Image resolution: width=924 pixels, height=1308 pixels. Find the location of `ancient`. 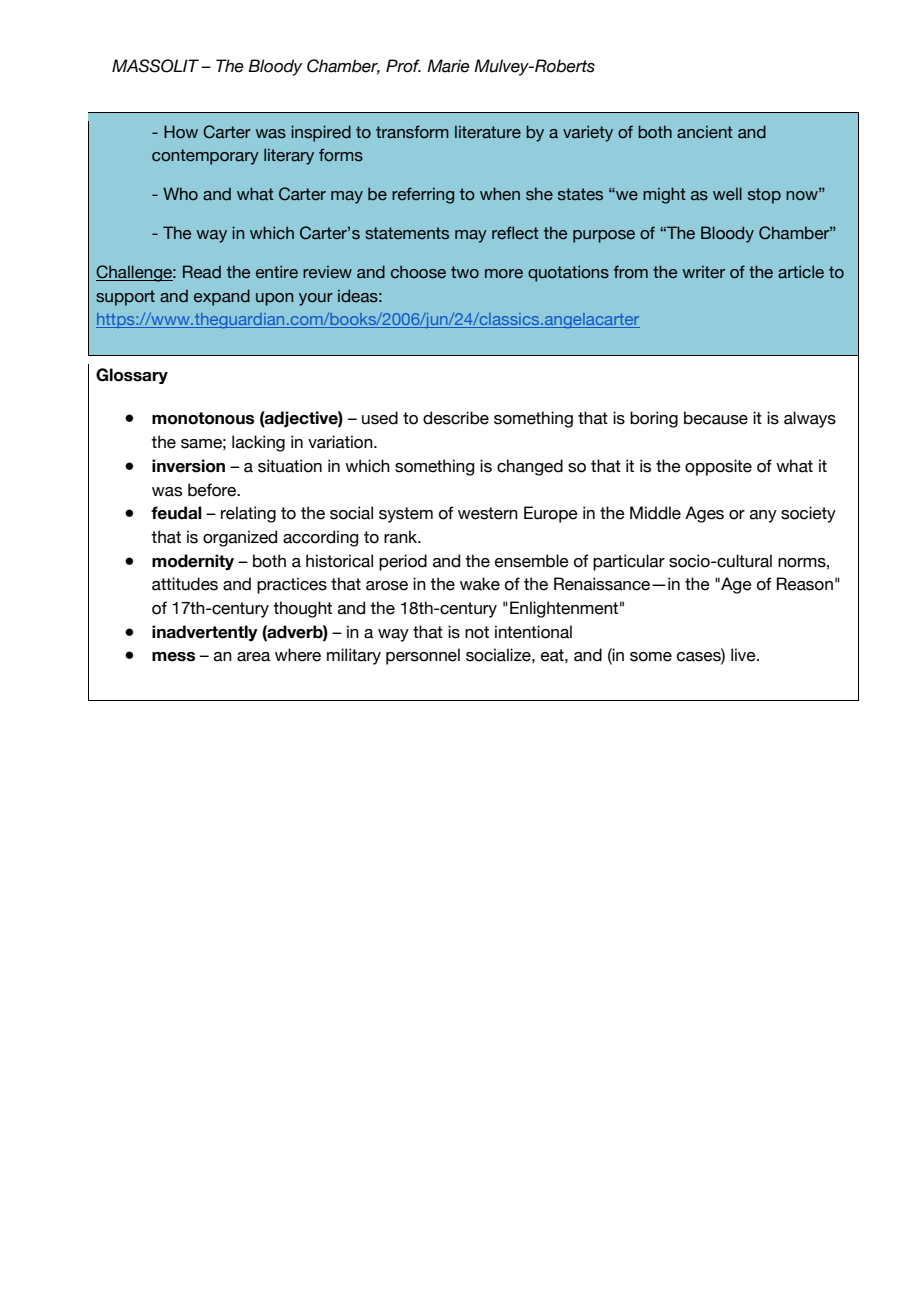

ancient is located at coordinates (705, 132).
